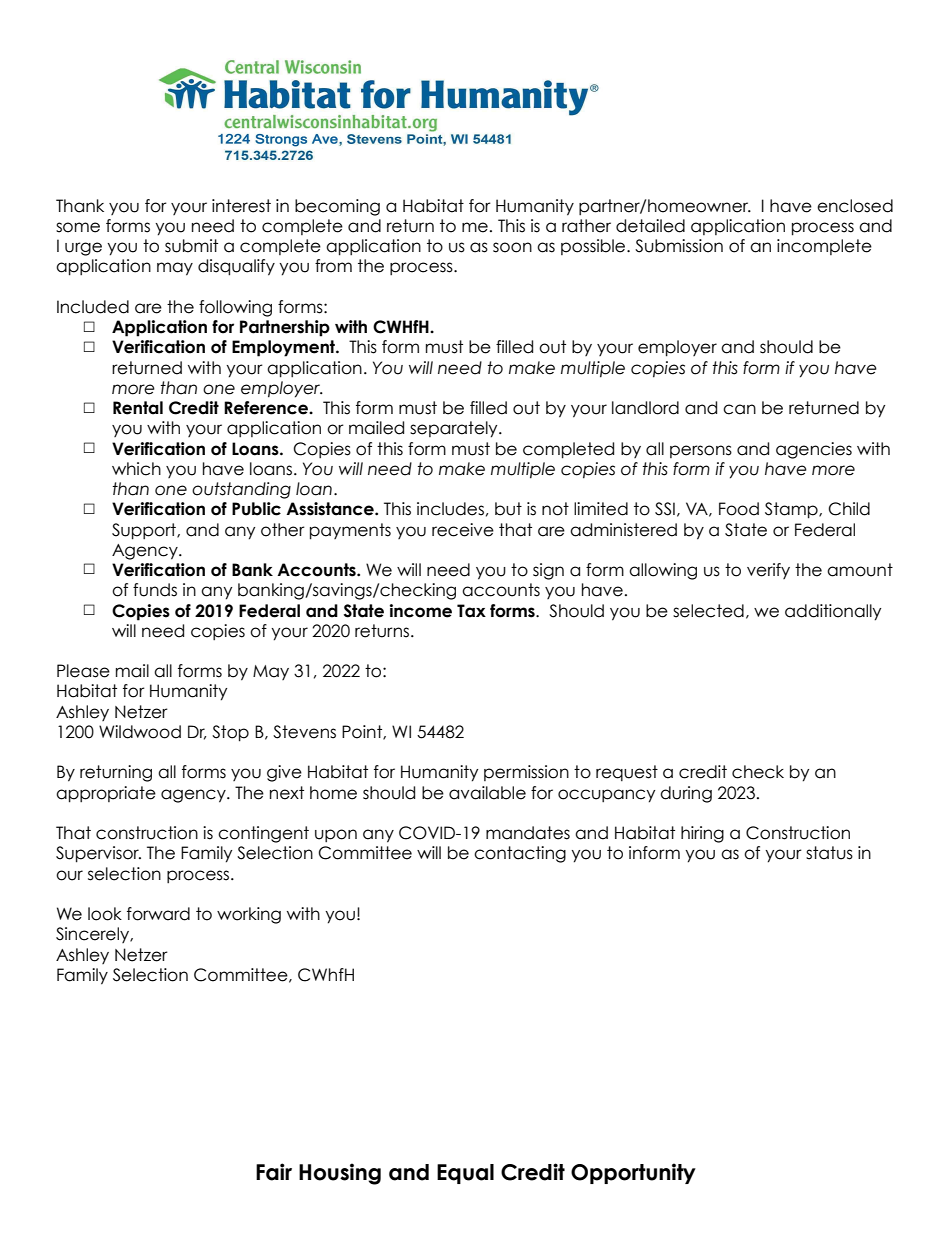 The image size is (952, 1233). I want to click on Submission, so click(679, 246).
